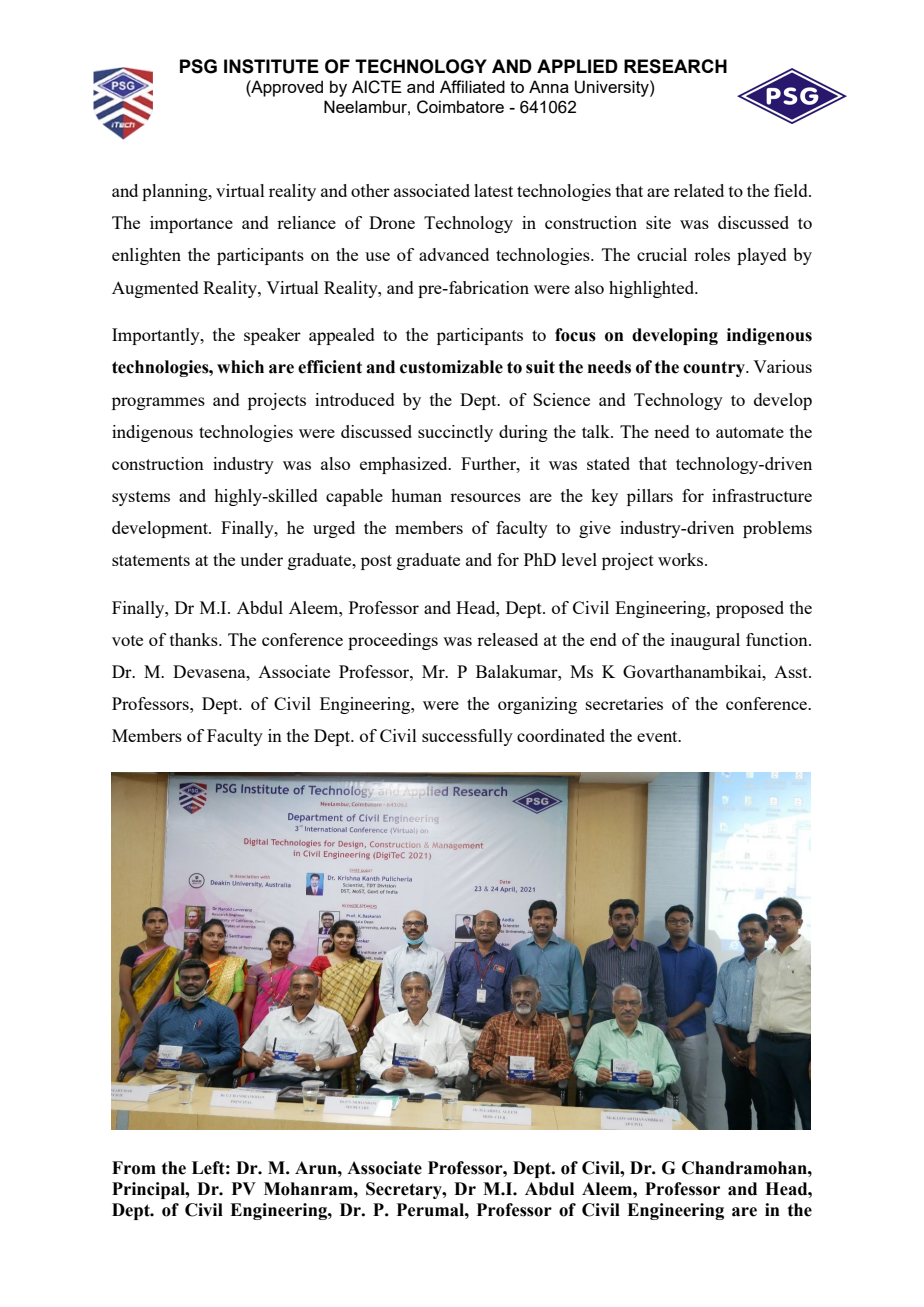 Image resolution: width=924 pixels, height=1307 pixels. I want to click on automate, so click(750, 432).
